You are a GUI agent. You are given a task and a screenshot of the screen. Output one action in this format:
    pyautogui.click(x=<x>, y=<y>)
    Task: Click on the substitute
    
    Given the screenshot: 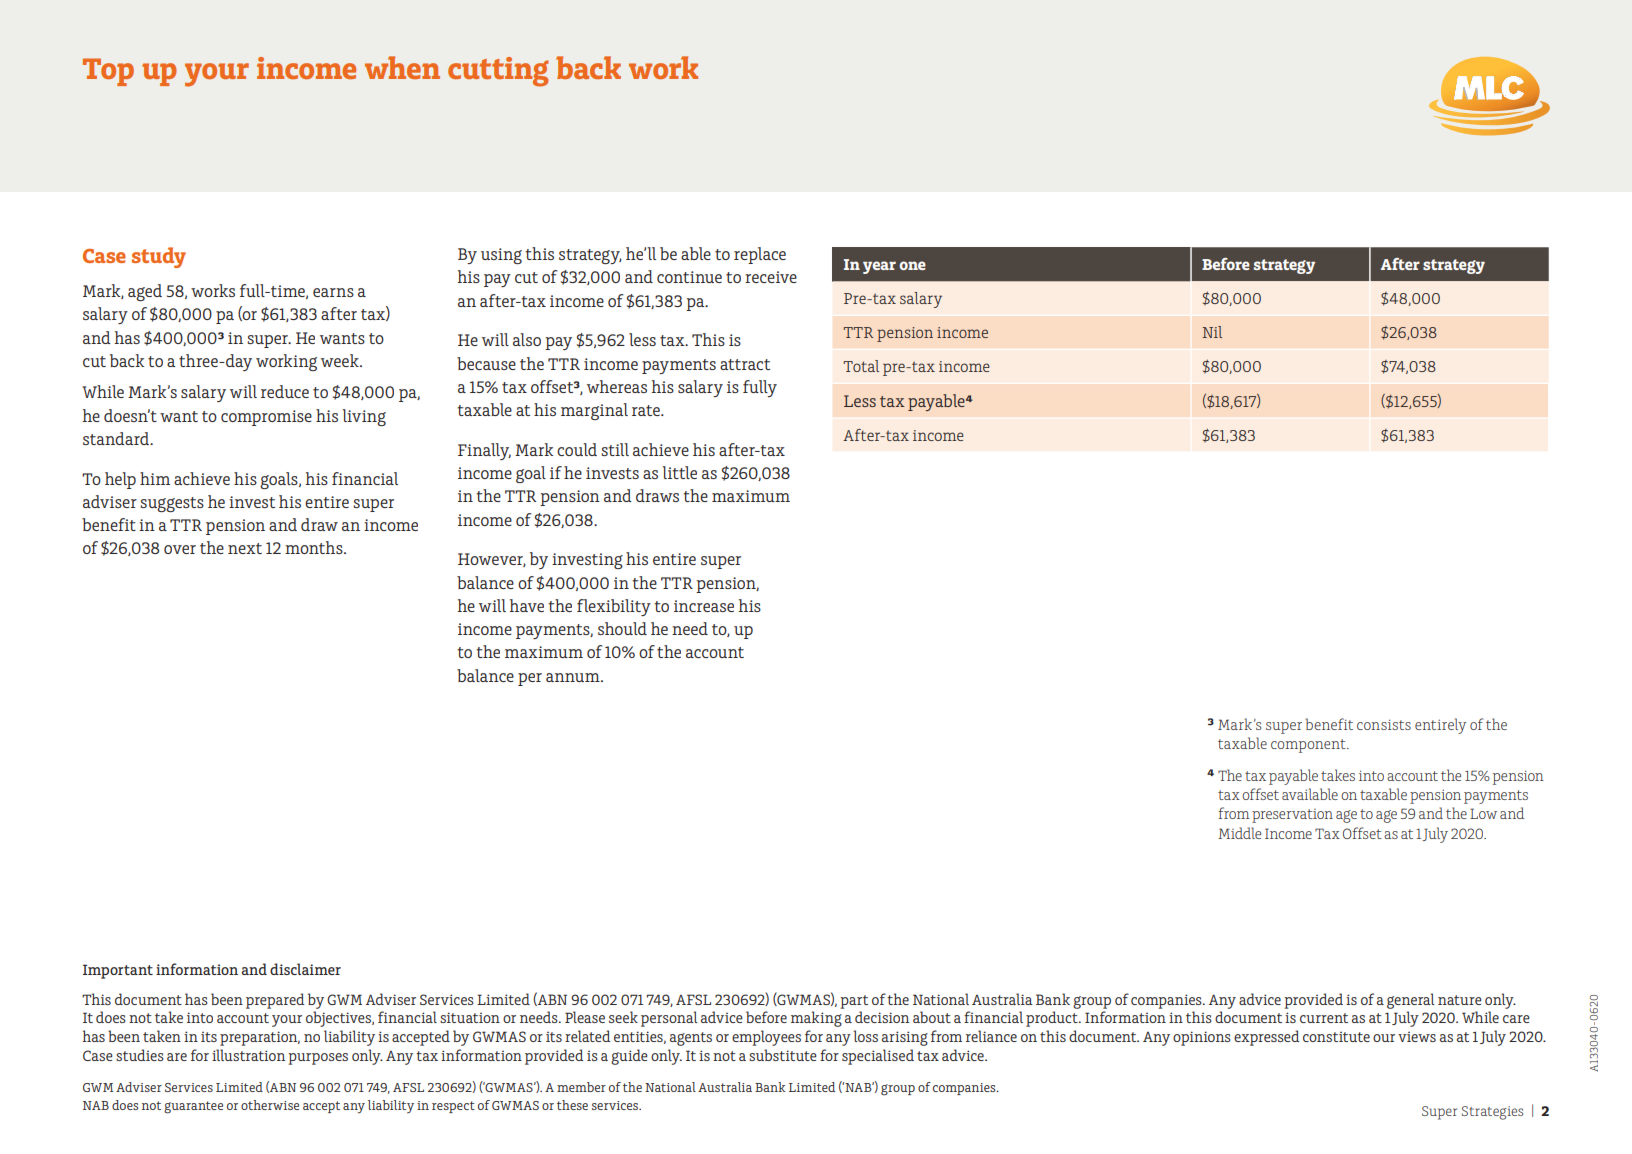 What is the action you would take?
    pyautogui.click(x=783, y=1055)
